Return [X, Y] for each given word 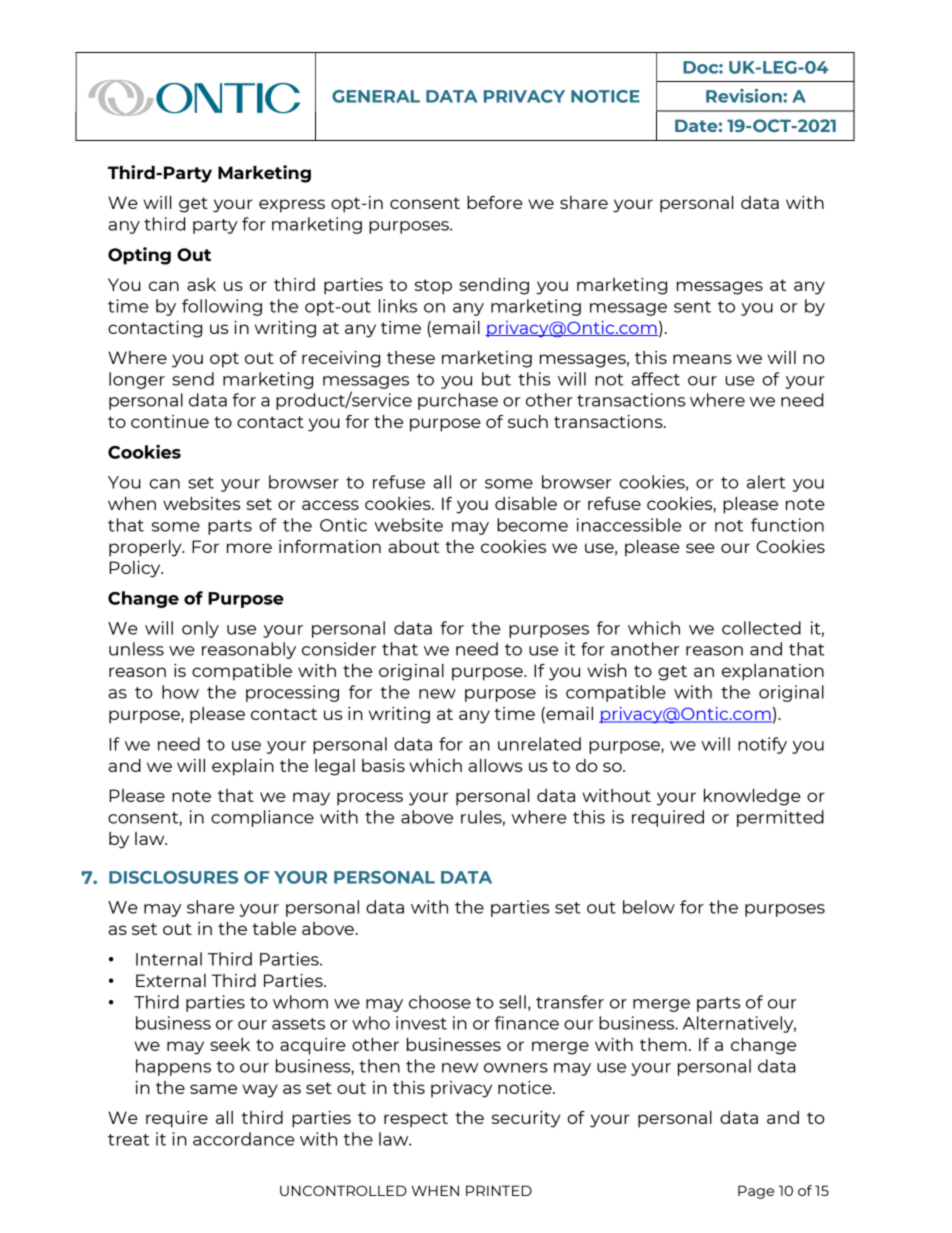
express [292, 206]
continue [170, 421]
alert [766, 482]
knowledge [752, 797]
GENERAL [376, 96]
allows [495, 765]
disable [526, 503]
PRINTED [499, 1190]
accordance [244, 1139]
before [495, 202]
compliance [262, 818]
